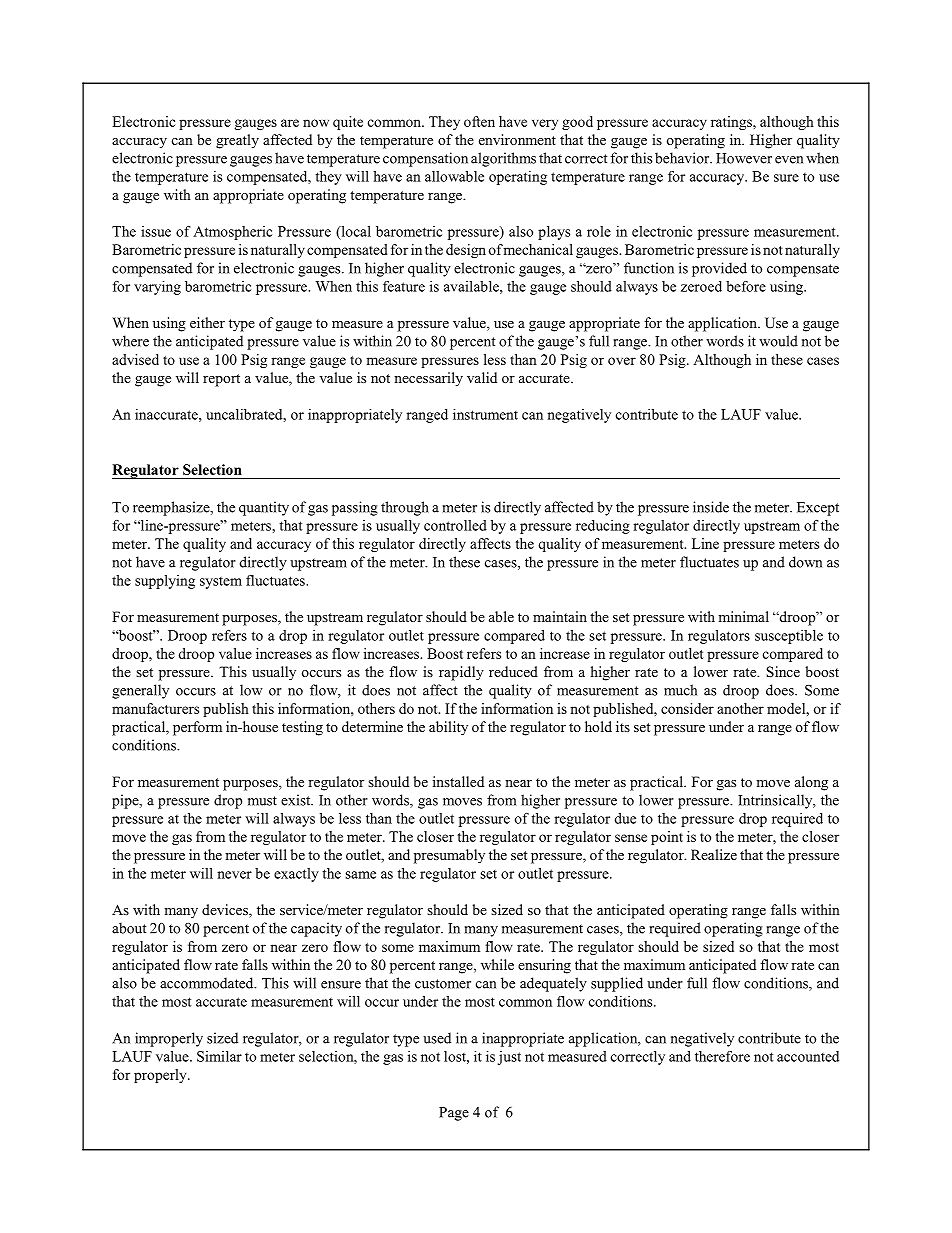  Describe the element at coordinates (219, 1056) in the page. I see `Similar` at that location.
